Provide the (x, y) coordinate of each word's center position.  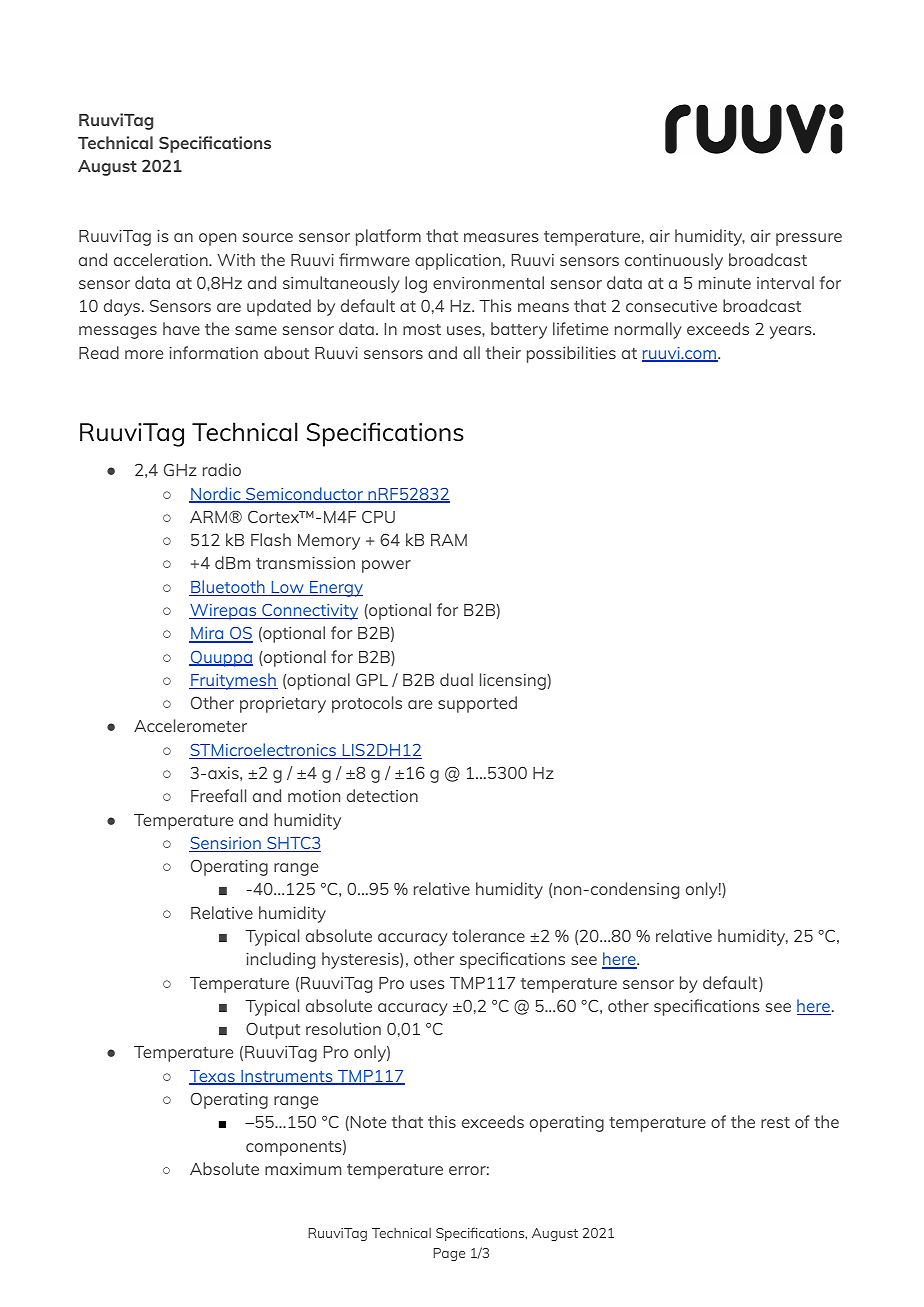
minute (725, 283)
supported (477, 704)
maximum (303, 1169)
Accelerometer (190, 725)
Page (449, 1254)
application (458, 261)
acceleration (162, 259)
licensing (513, 681)
